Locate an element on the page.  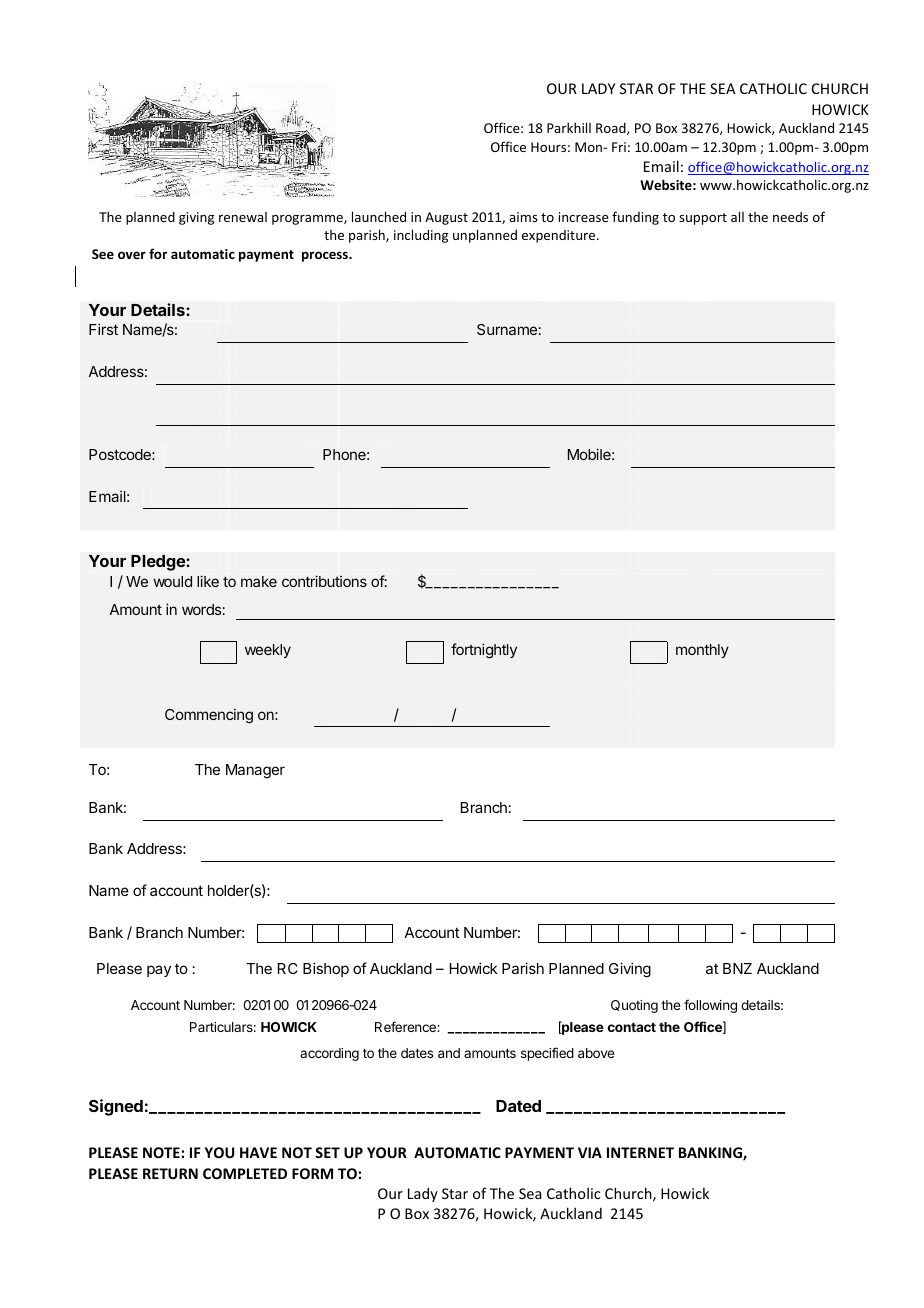
NOTE is located at coordinates (161, 1152).
